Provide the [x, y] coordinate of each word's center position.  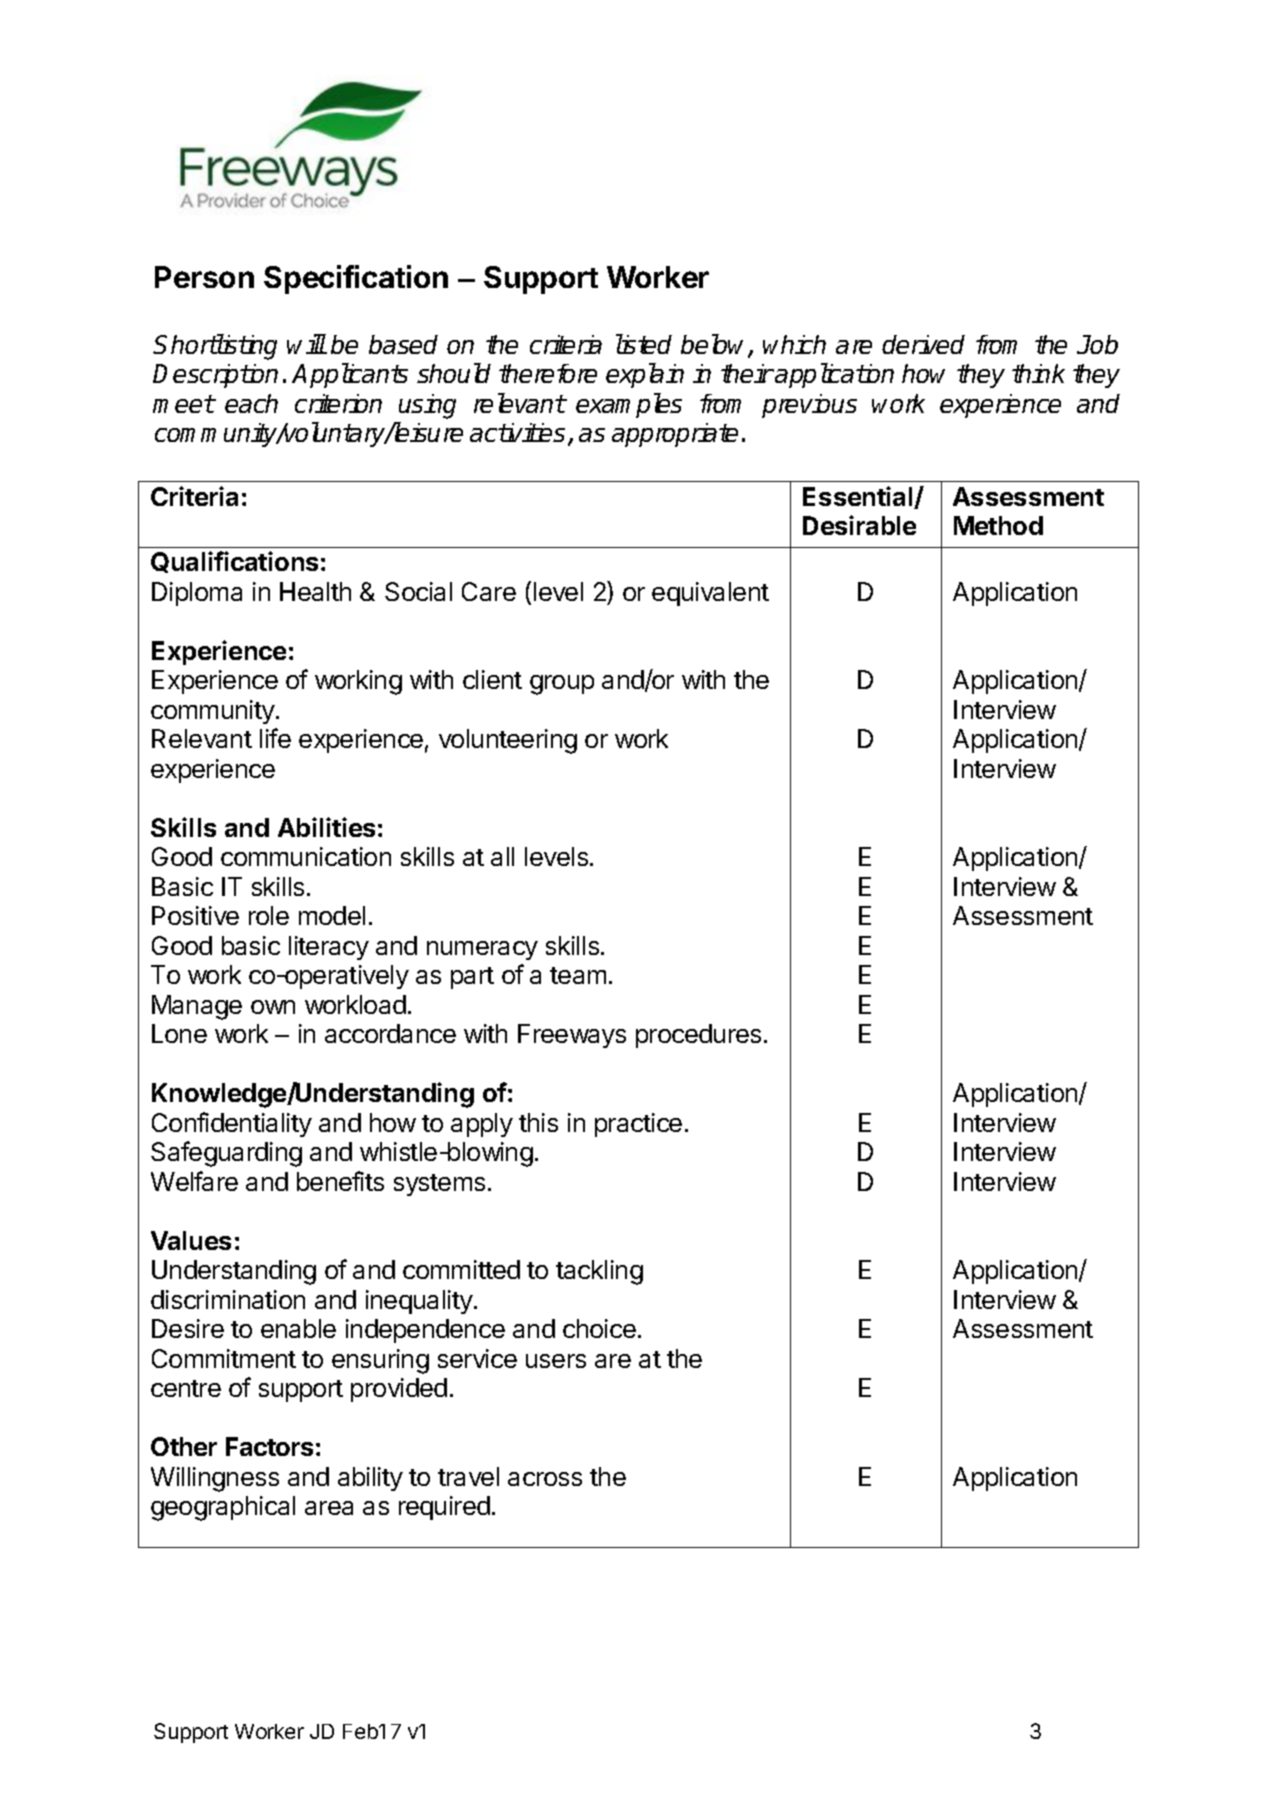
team [578, 975]
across [545, 1479]
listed [644, 344]
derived [923, 344]
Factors [269, 1446]
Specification [356, 279]
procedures [698, 1036]
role [269, 915]
